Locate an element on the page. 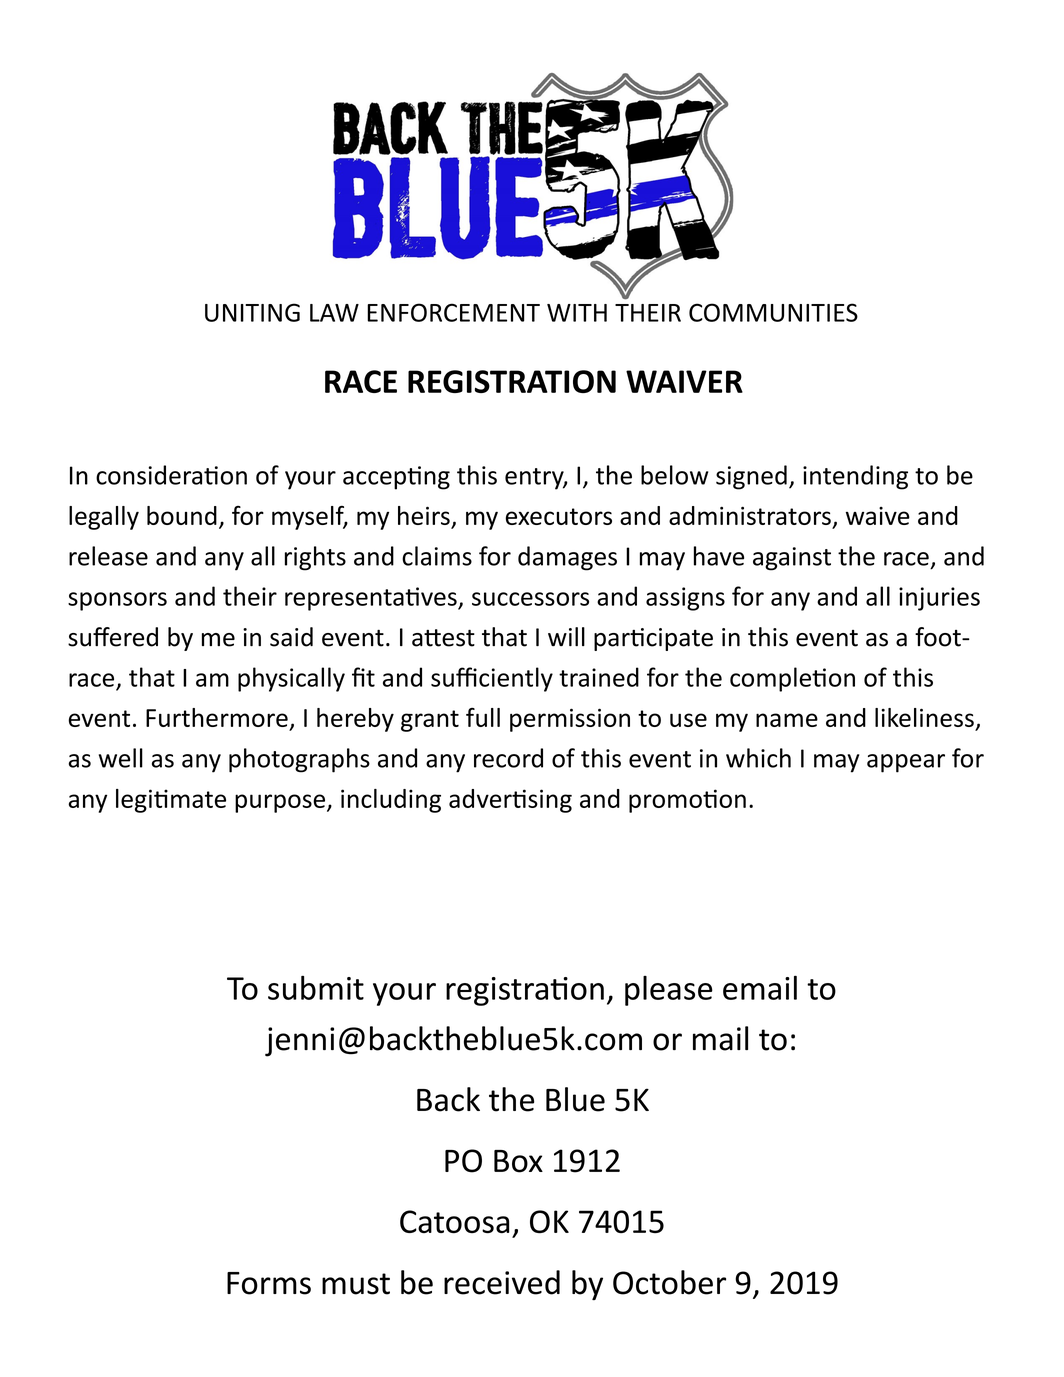 The height and width of the image is (1377, 1064). please is located at coordinates (669, 991).
